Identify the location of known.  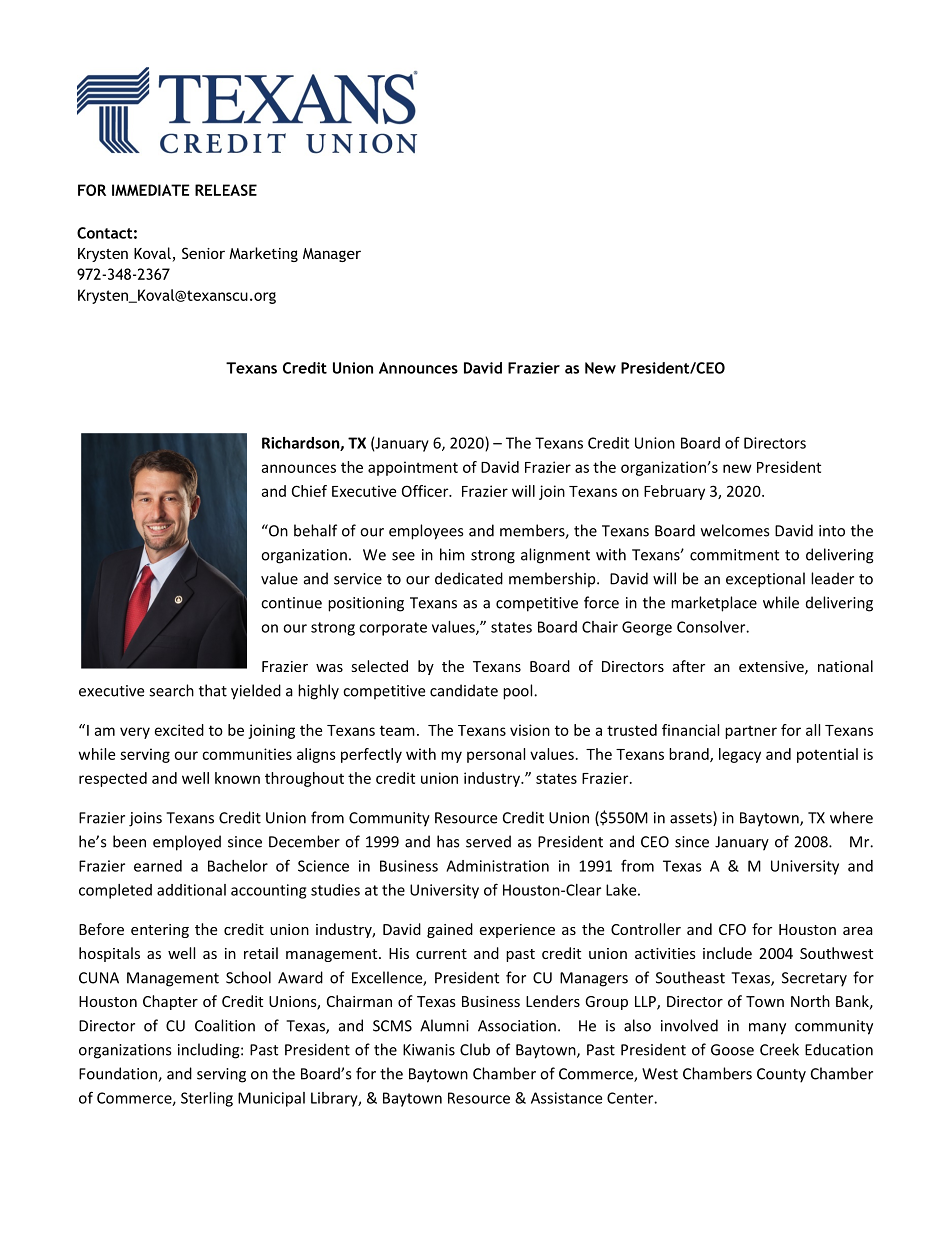
(237, 778).
